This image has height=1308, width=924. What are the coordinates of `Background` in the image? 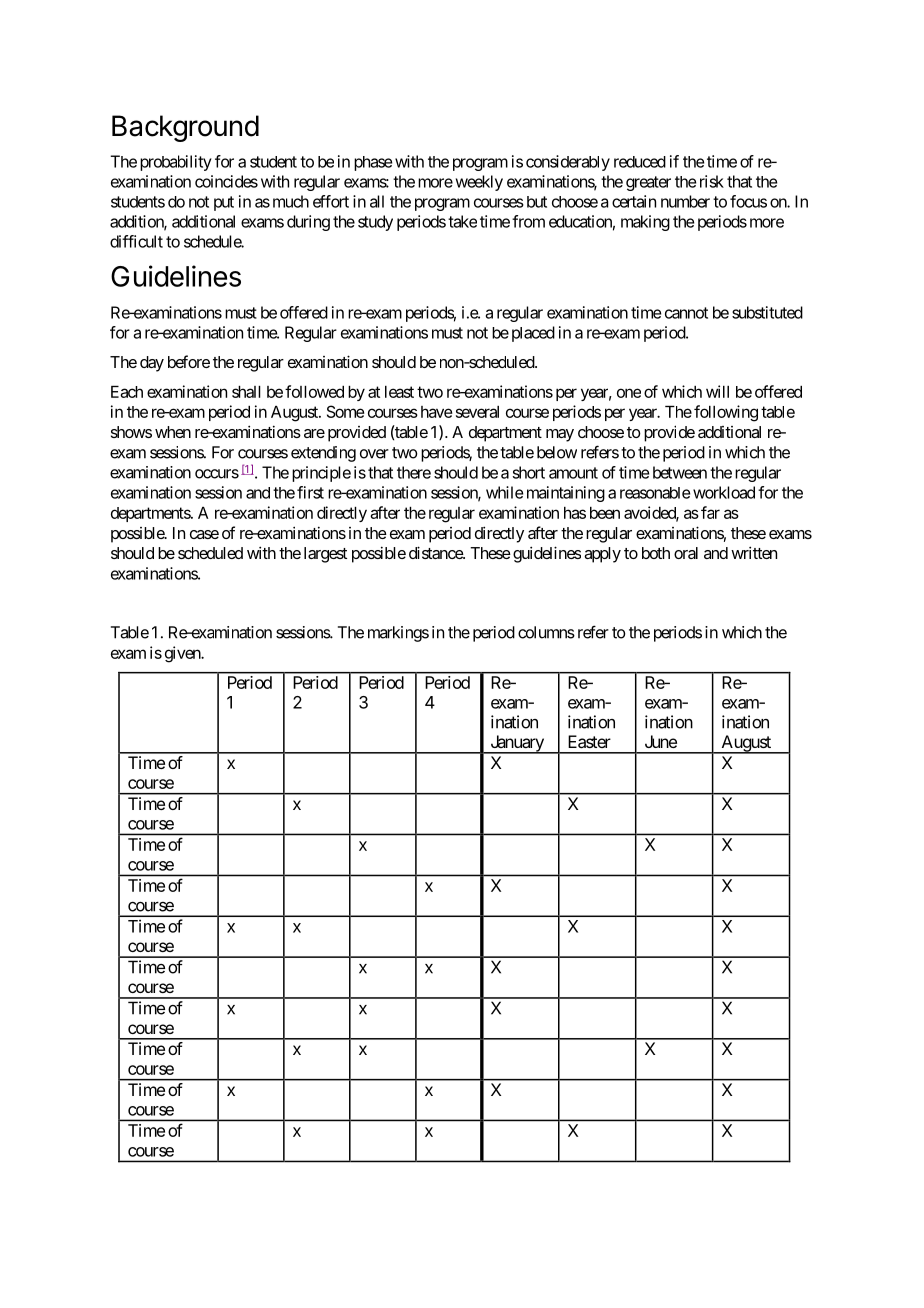 It's located at (185, 128).
